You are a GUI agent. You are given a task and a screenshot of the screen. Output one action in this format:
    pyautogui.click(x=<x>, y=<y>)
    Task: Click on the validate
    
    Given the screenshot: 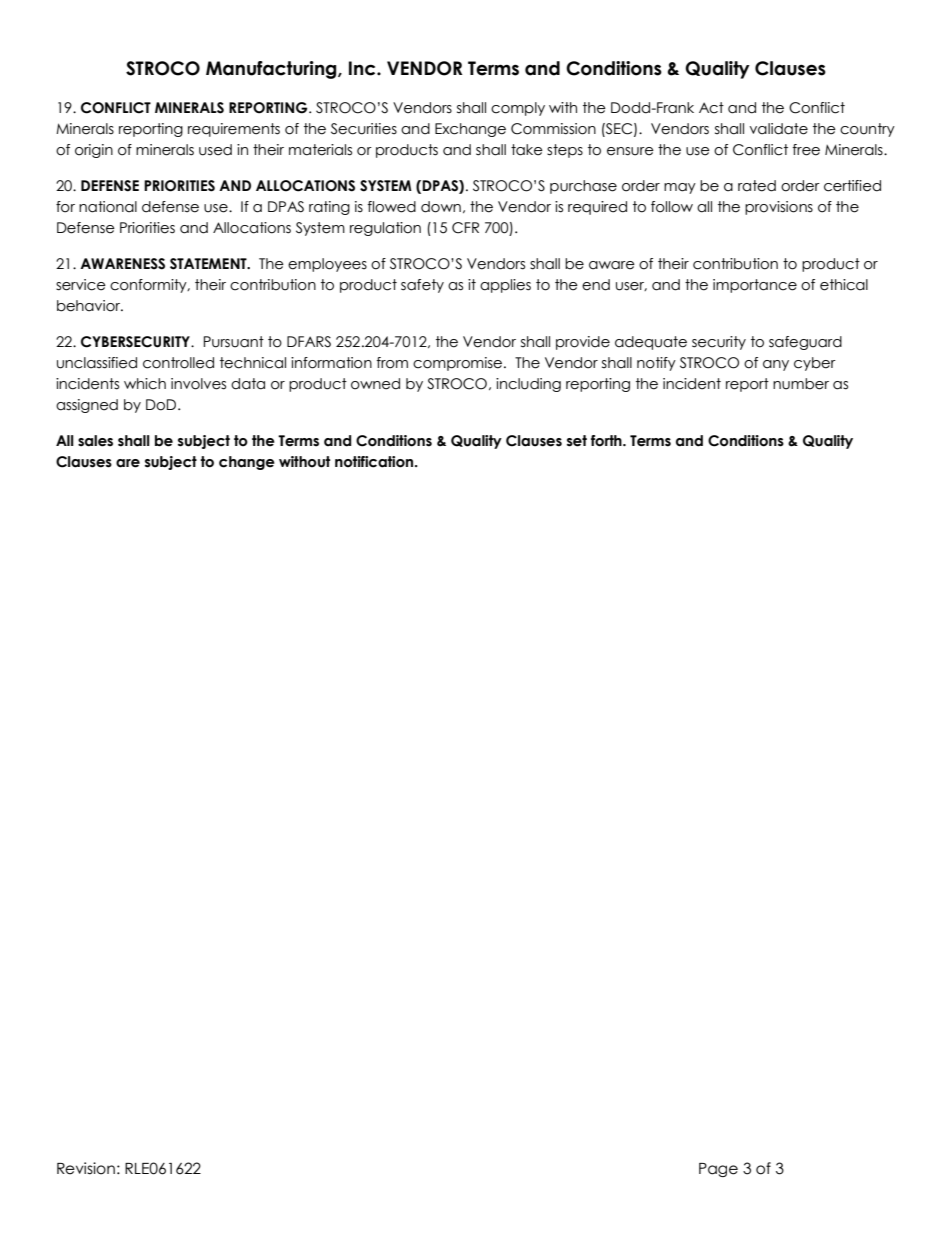 What is the action you would take?
    pyautogui.click(x=779, y=129)
